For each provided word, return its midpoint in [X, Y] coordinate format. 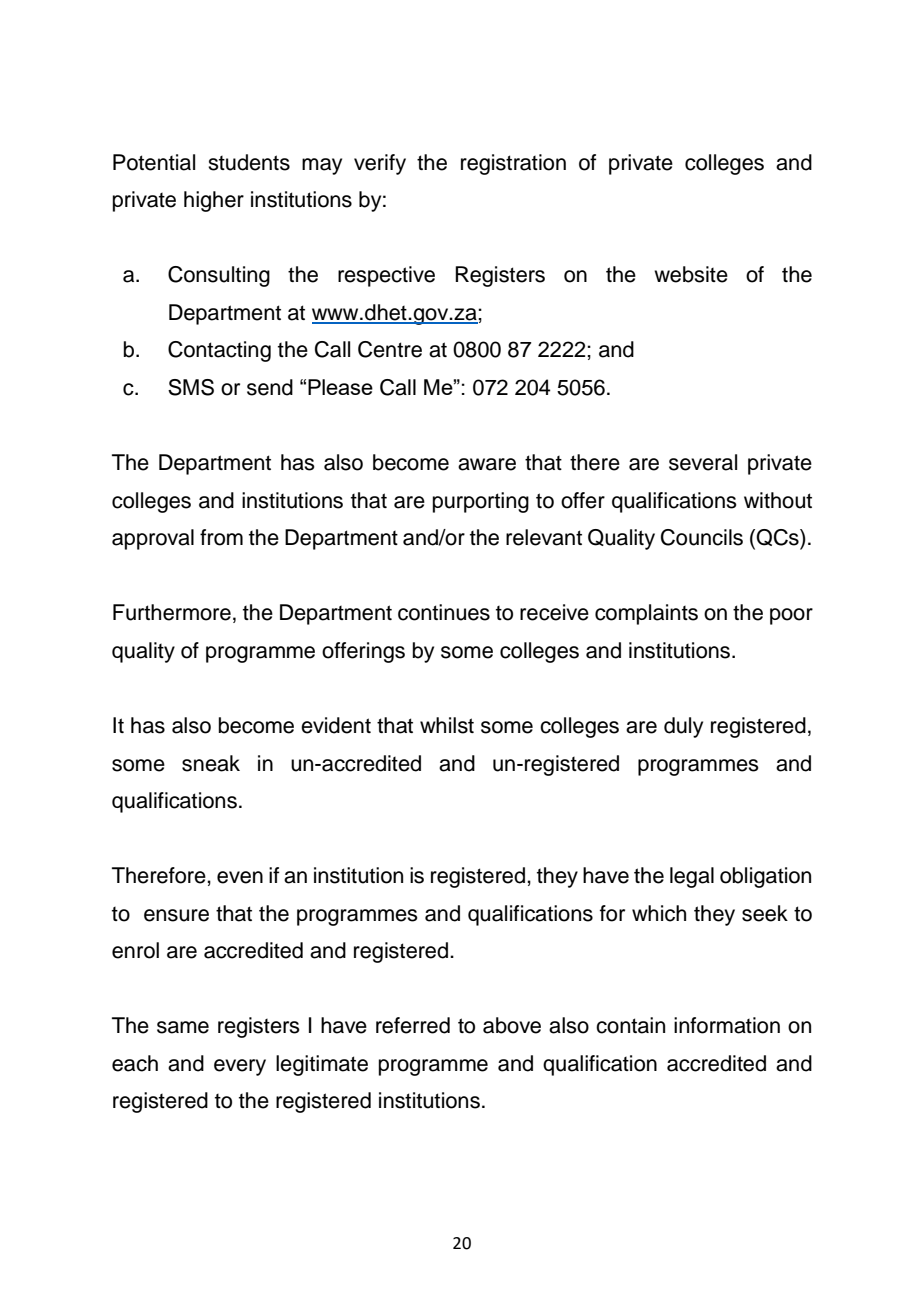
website [691, 274]
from [221, 537]
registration [513, 164]
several [703, 462]
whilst [447, 725]
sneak [211, 763]
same [183, 1027]
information [727, 1025]
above [512, 1025]
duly [683, 727]
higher [214, 201]
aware [487, 464]
